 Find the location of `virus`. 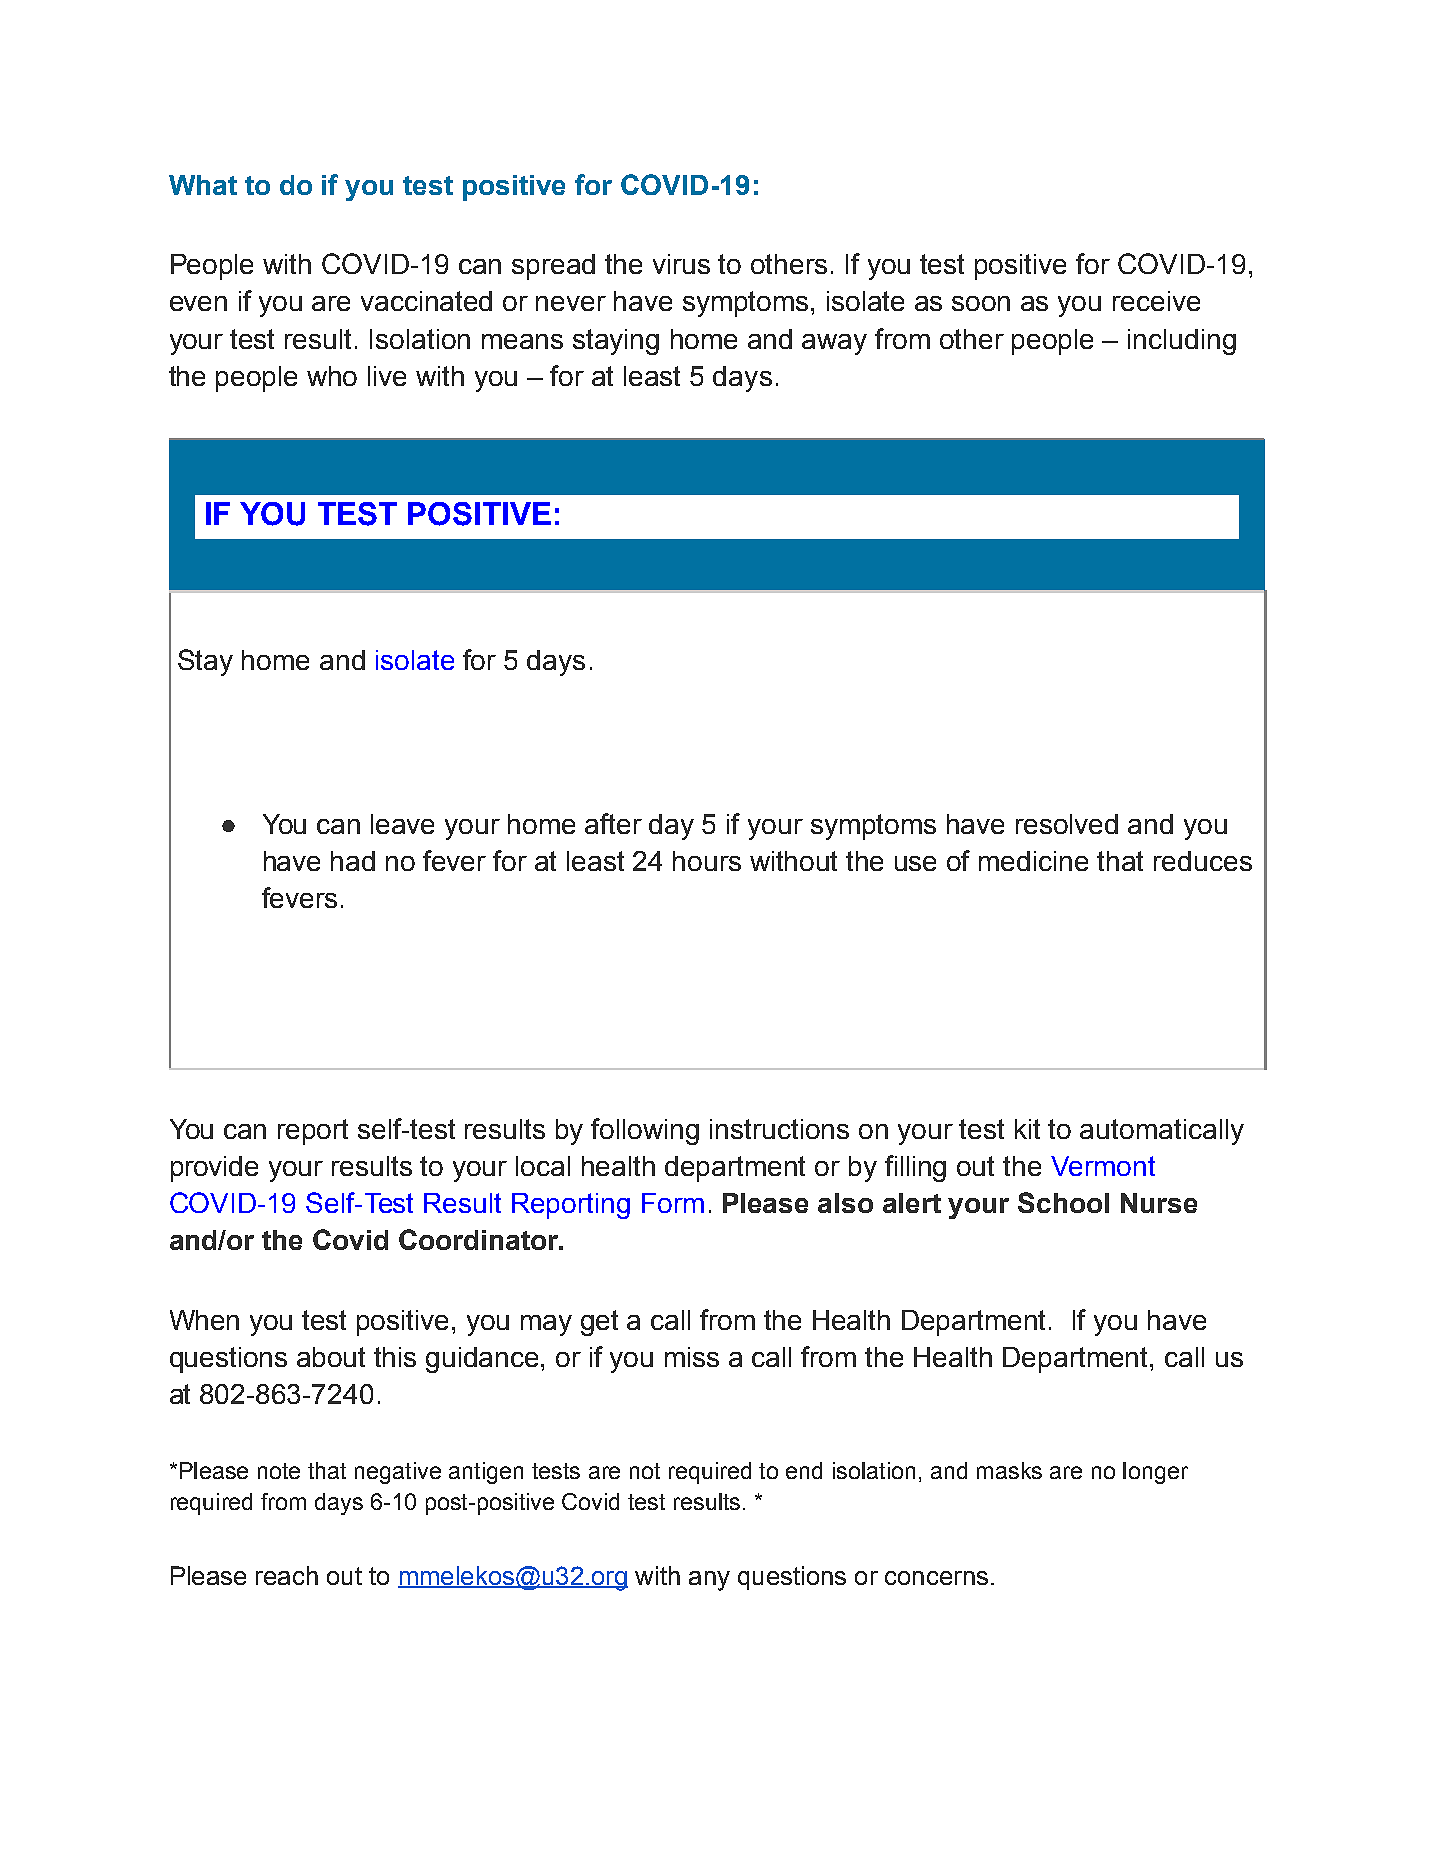

virus is located at coordinates (681, 264).
